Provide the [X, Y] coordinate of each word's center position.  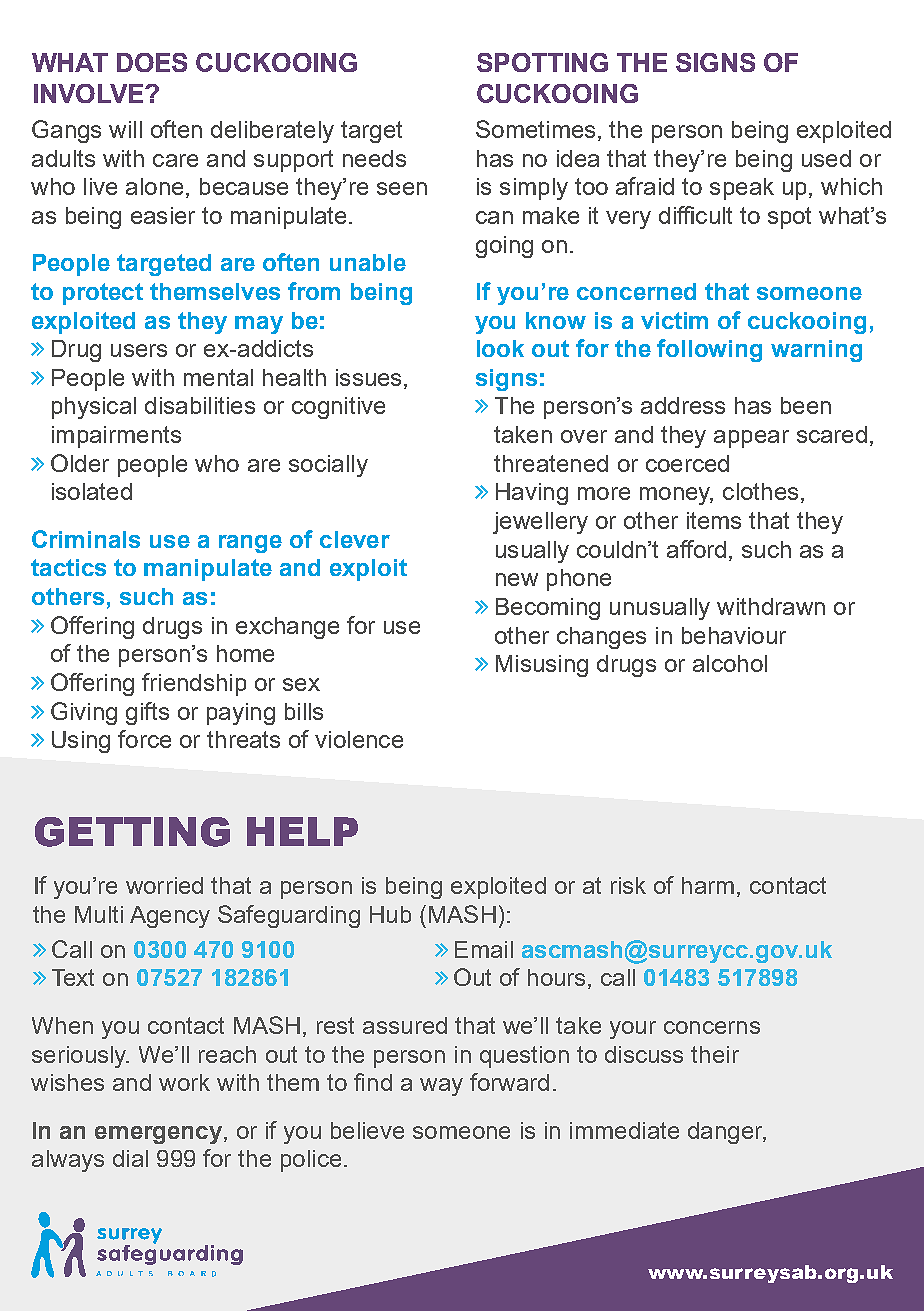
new [517, 579]
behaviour [734, 635]
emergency [158, 1135]
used [826, 158]
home [245, 653]
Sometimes [535, 129]
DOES [152, 62]
